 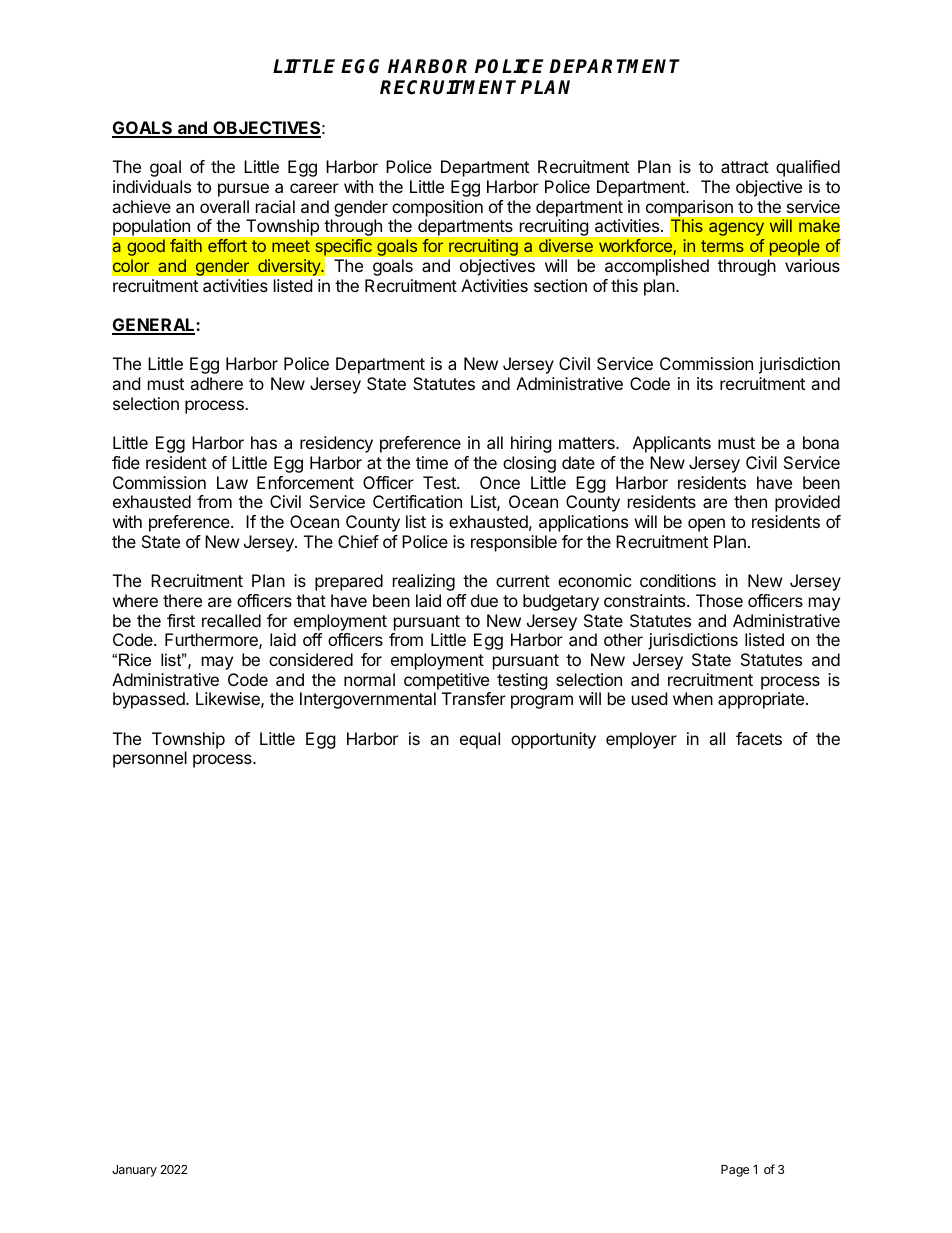 I want to click on attract, so click(x=745, y=167).
